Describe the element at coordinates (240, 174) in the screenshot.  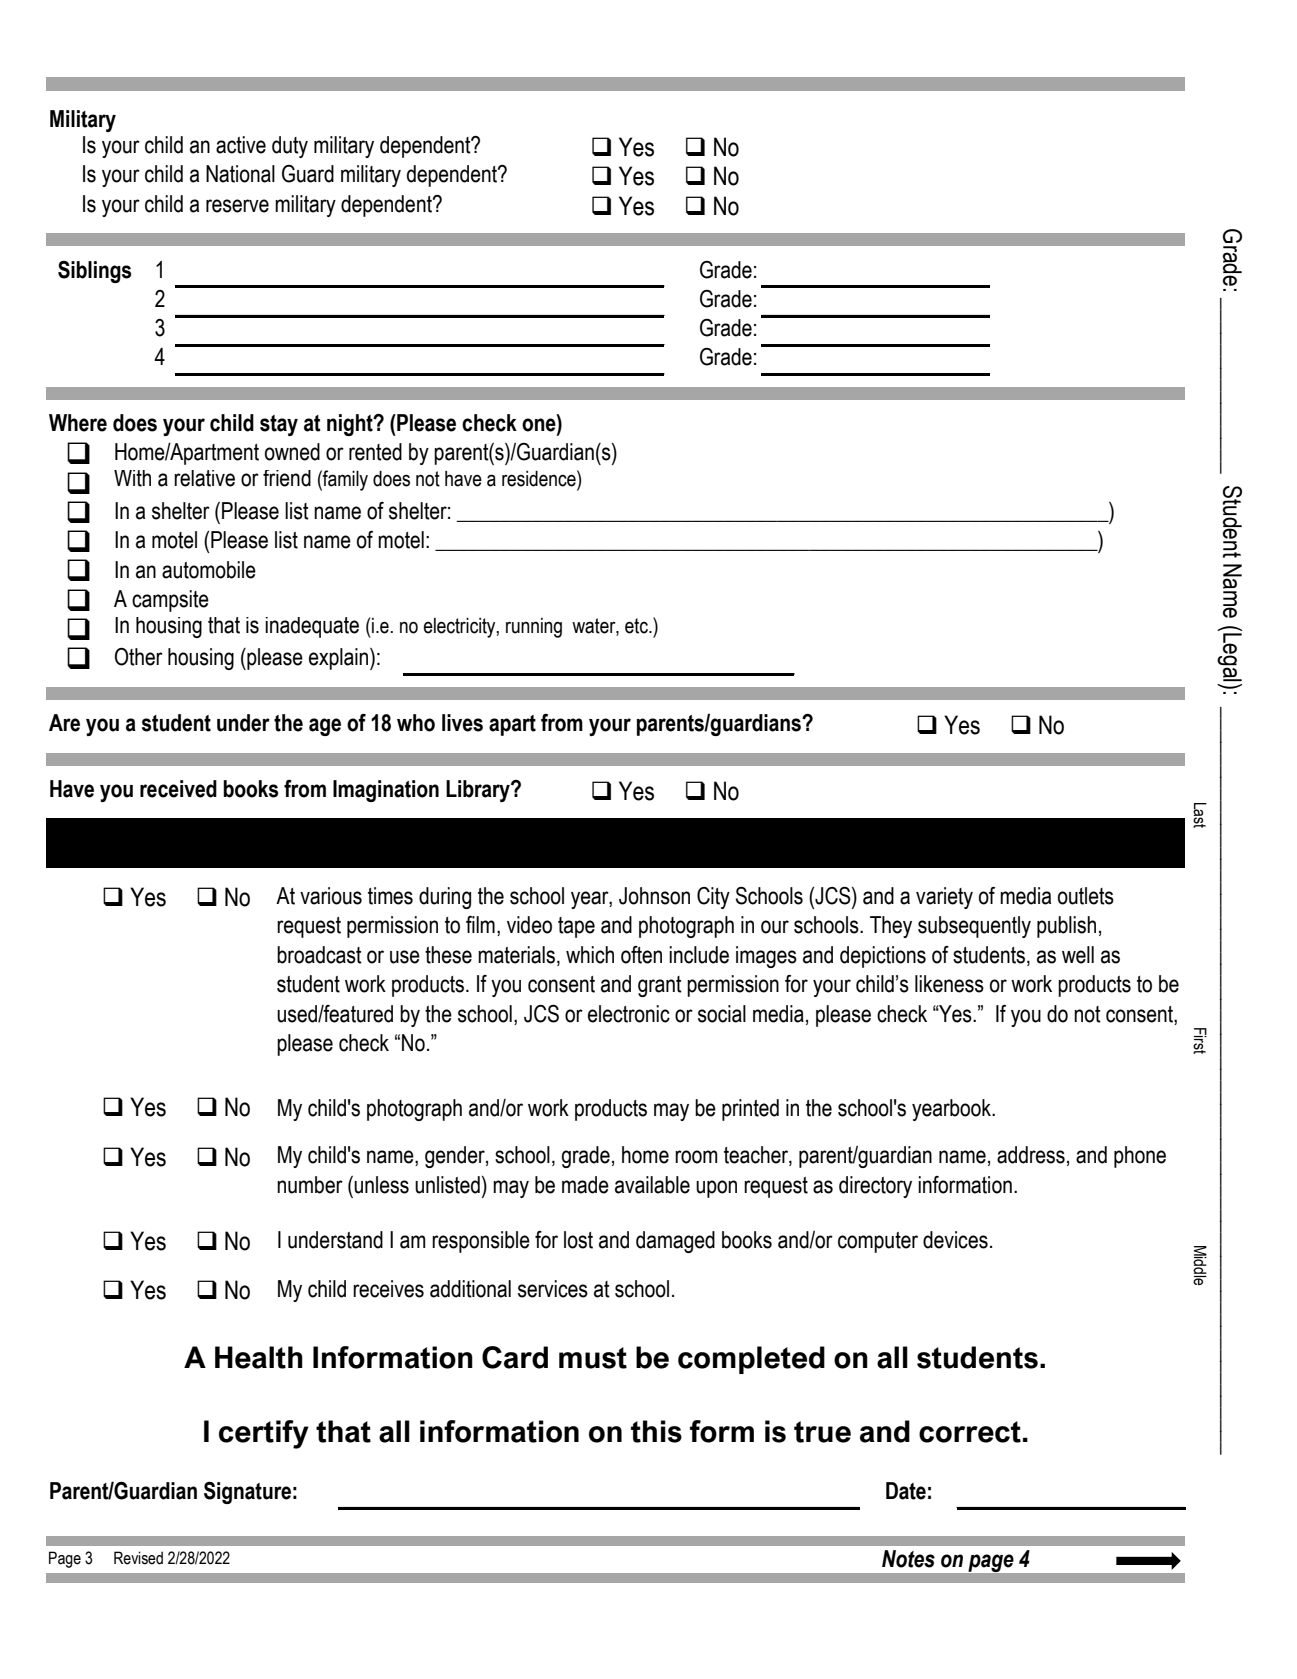
I see `National` at that location.
